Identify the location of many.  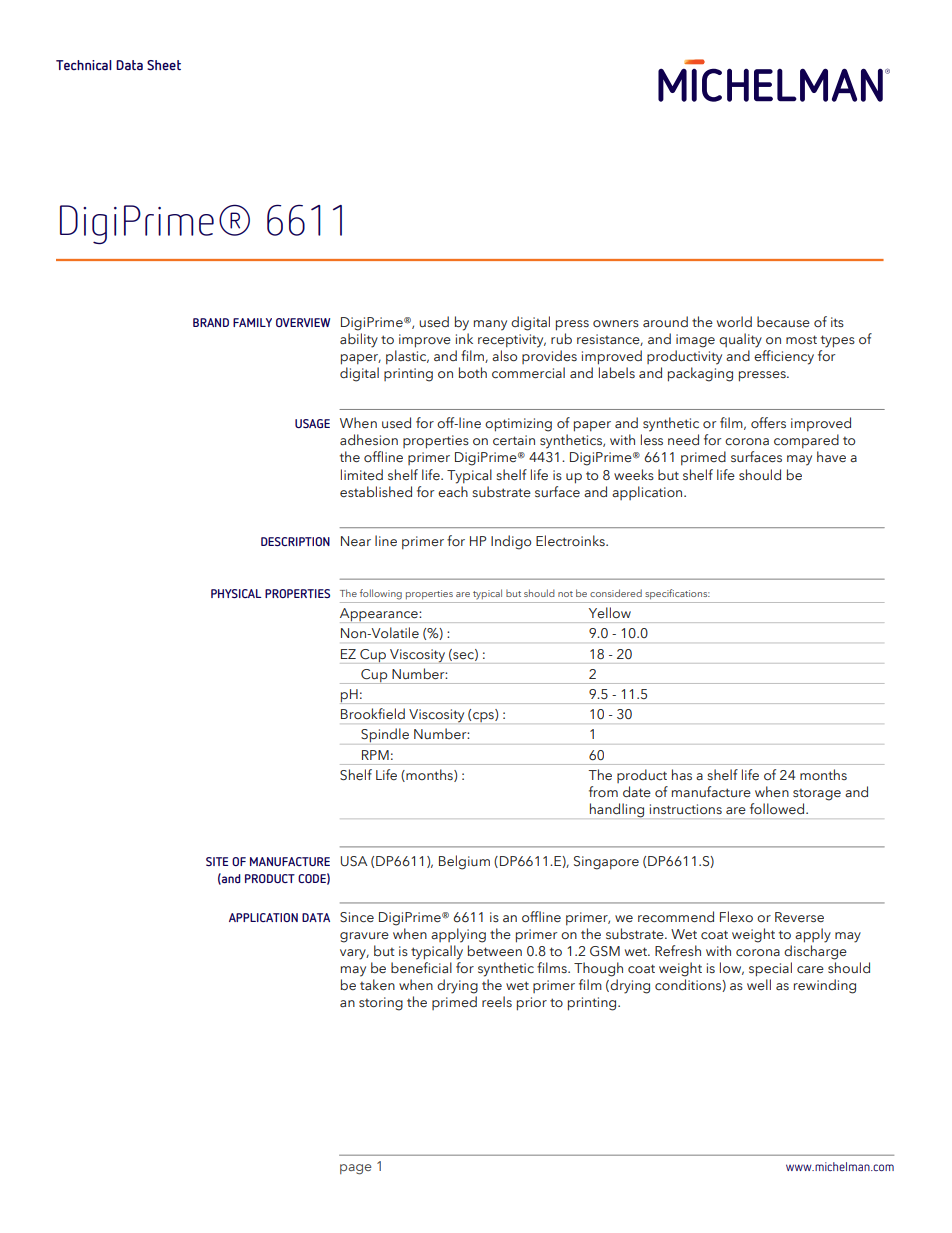
(490, 325).
